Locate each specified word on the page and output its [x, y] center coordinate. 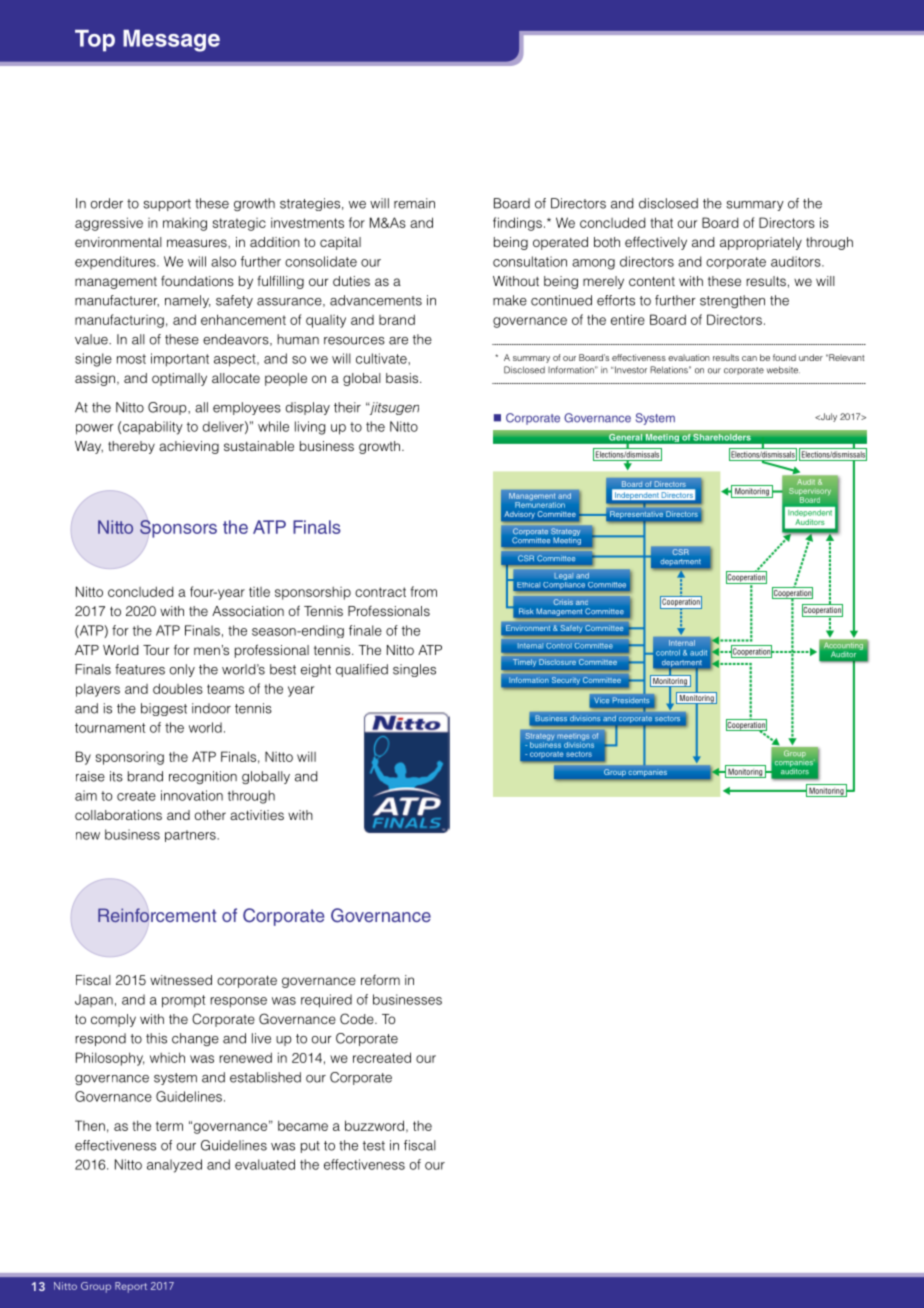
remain [414, 203]
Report [131, 1287]
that [661, 222]
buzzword [374, 1125]
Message [171, 41]
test [374, 1146]
